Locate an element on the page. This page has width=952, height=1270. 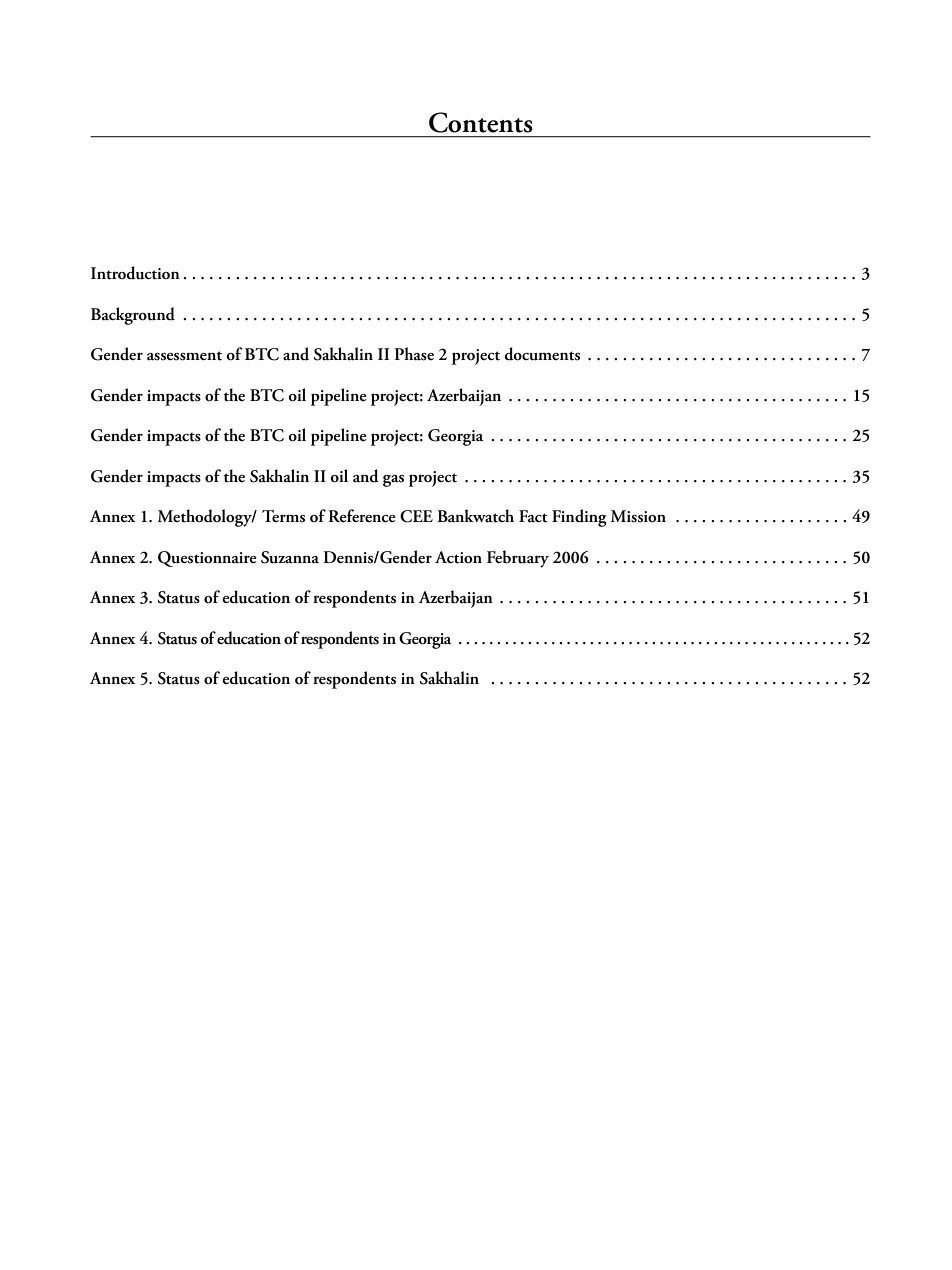
assessment is located at coordinates (184, 356).
